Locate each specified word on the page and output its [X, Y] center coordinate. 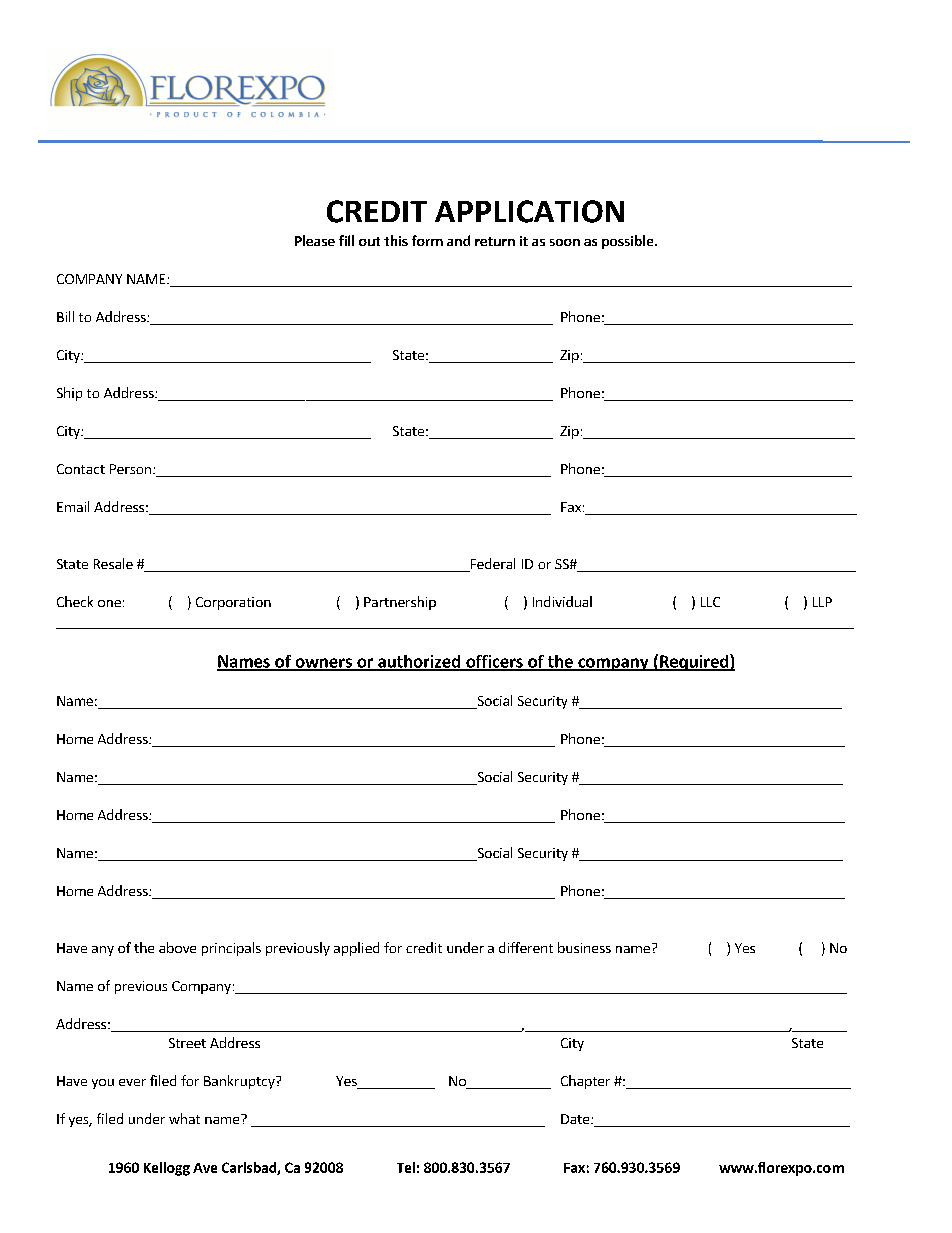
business [584, 947]
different [526, 947]
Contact [81, 469]
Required [694, 662]
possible [629, 242]
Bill [65, 316]
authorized [419, 662]
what [184, 1118]
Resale [113, 563]
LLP [822, 602]
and [458, 240]
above [177, 947]
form [427, 240]
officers [494, 662]
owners [323, 664]
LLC [710, 602]
